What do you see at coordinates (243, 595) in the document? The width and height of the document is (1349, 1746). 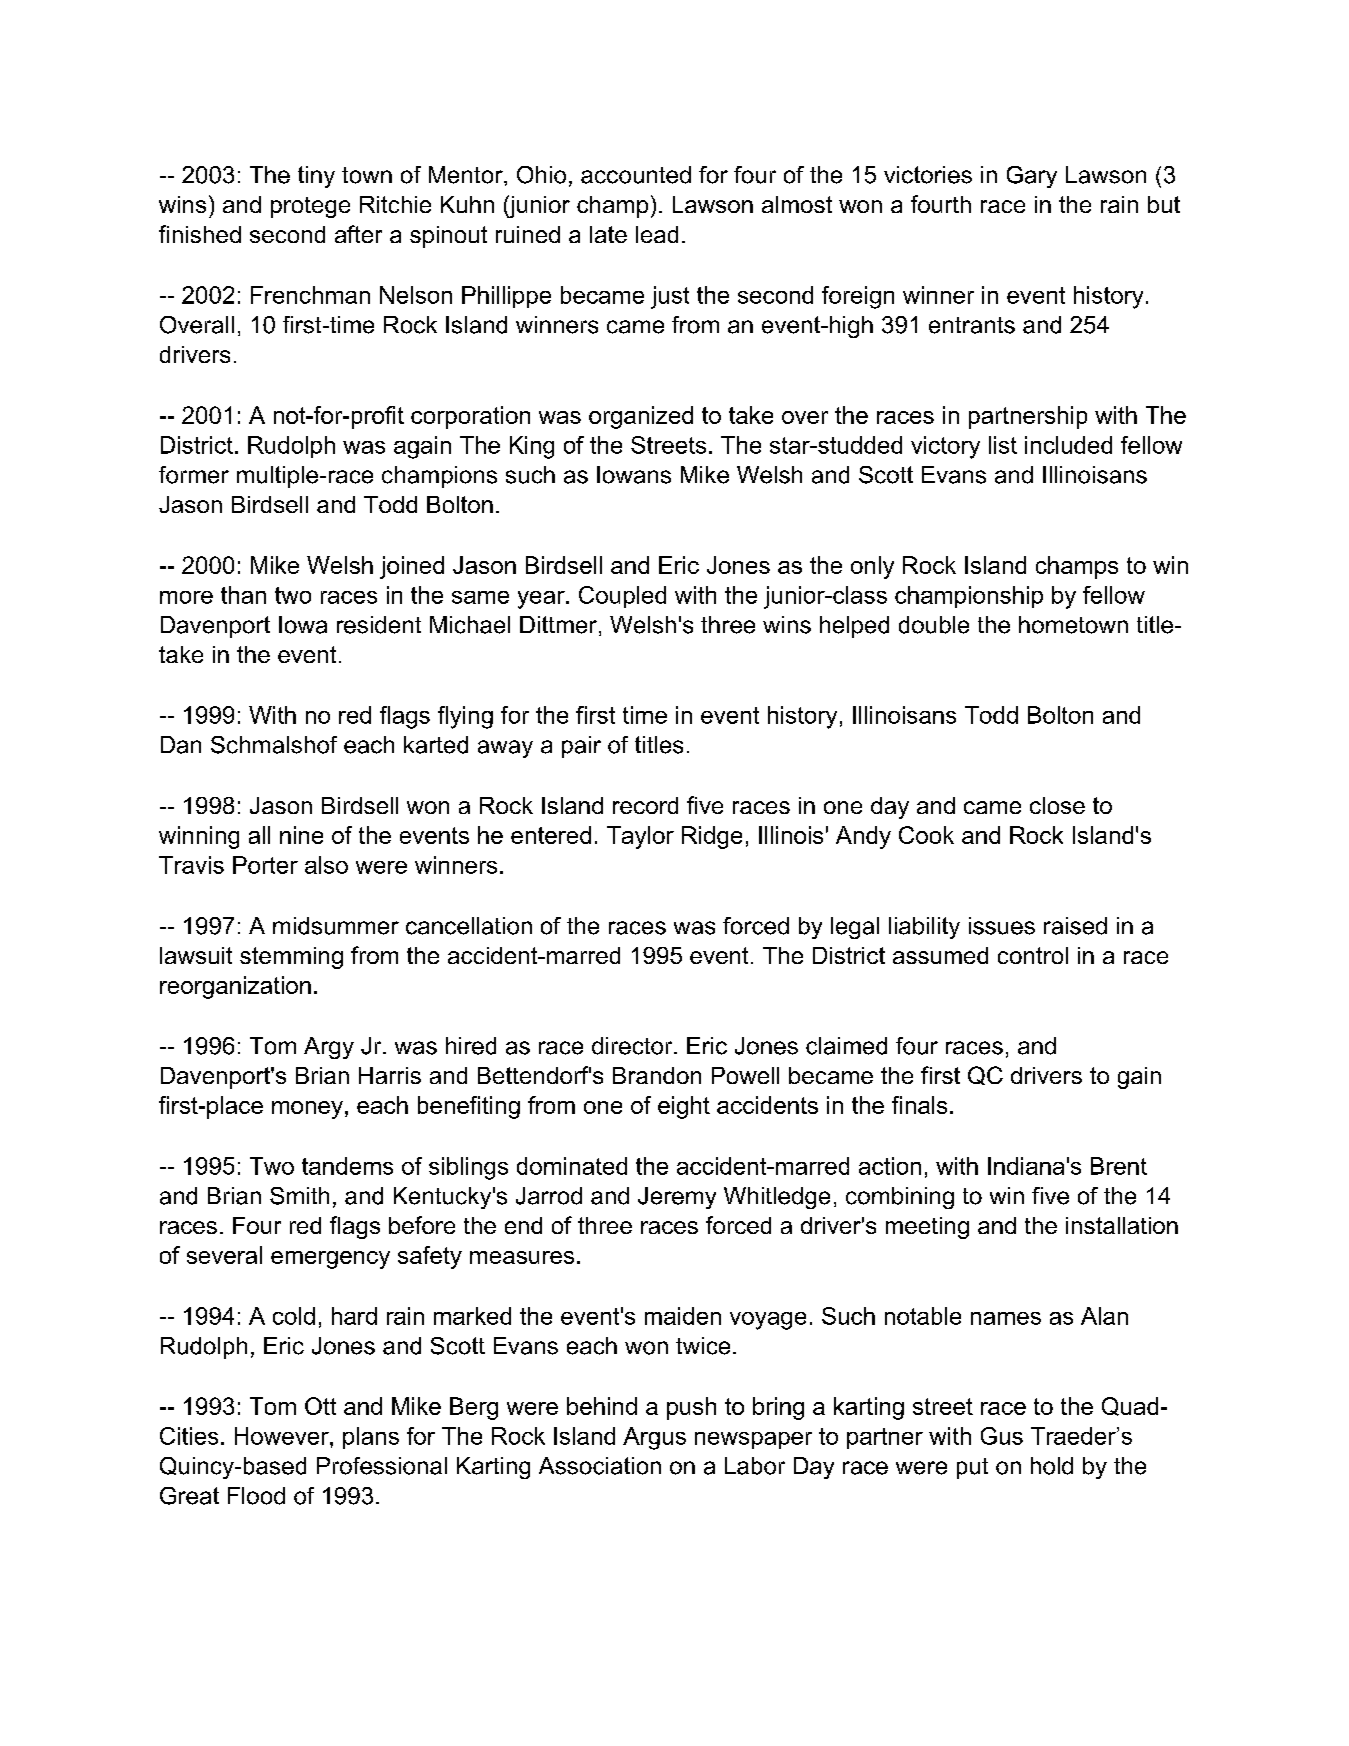 I see `than` at bounding box center [243, 595].
